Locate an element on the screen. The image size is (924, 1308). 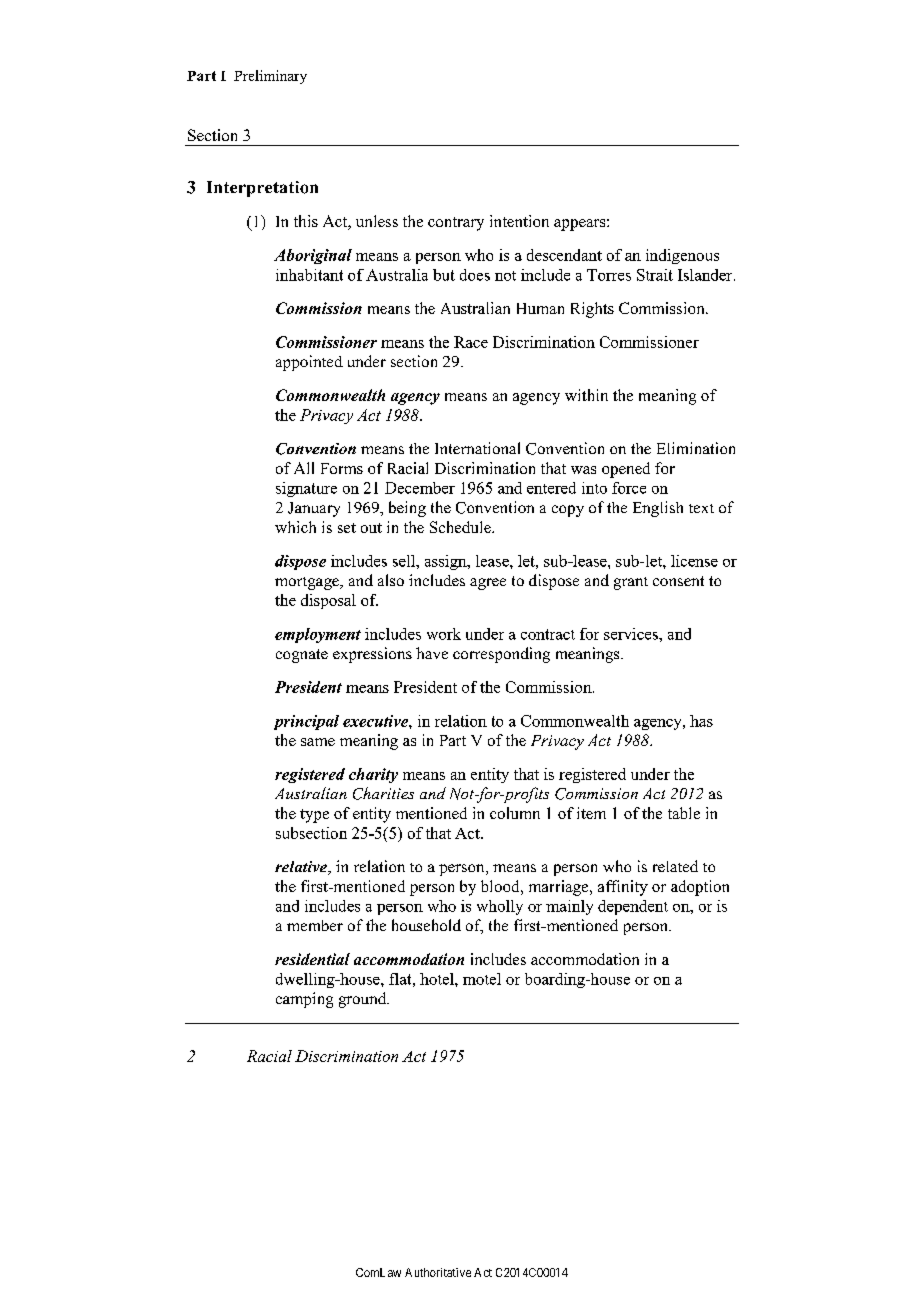
contrary is located at coordinates (456, 224).
